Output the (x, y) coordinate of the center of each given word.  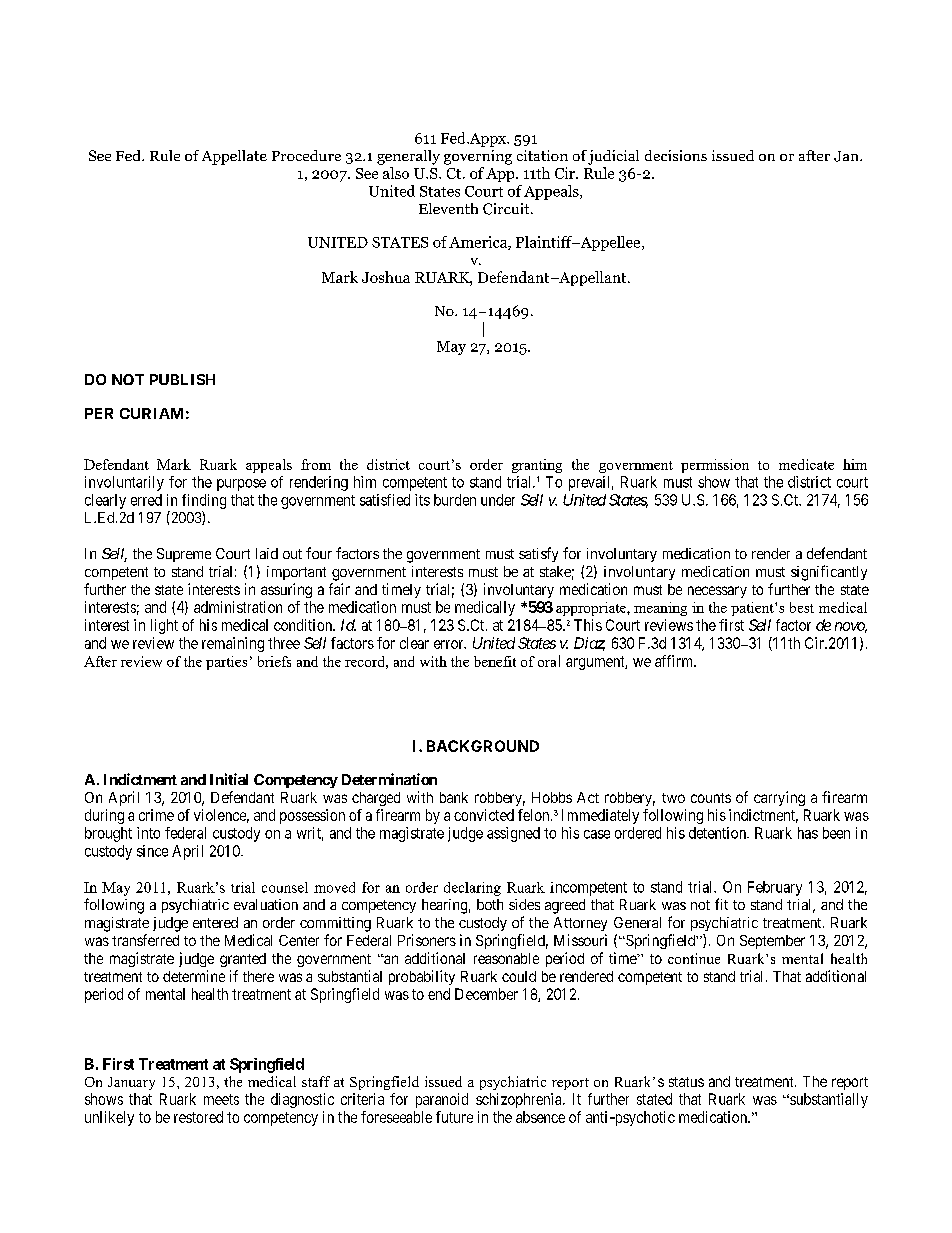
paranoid (442, 1100)
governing (478, 157)
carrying (779, 798)
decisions (676, 155)
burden (455, 500)
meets (221, 1099)
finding (204, 501)
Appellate (234, 157)
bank (454, 797)
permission (715, 466)
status (686, 1082)
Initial (229, 779)
